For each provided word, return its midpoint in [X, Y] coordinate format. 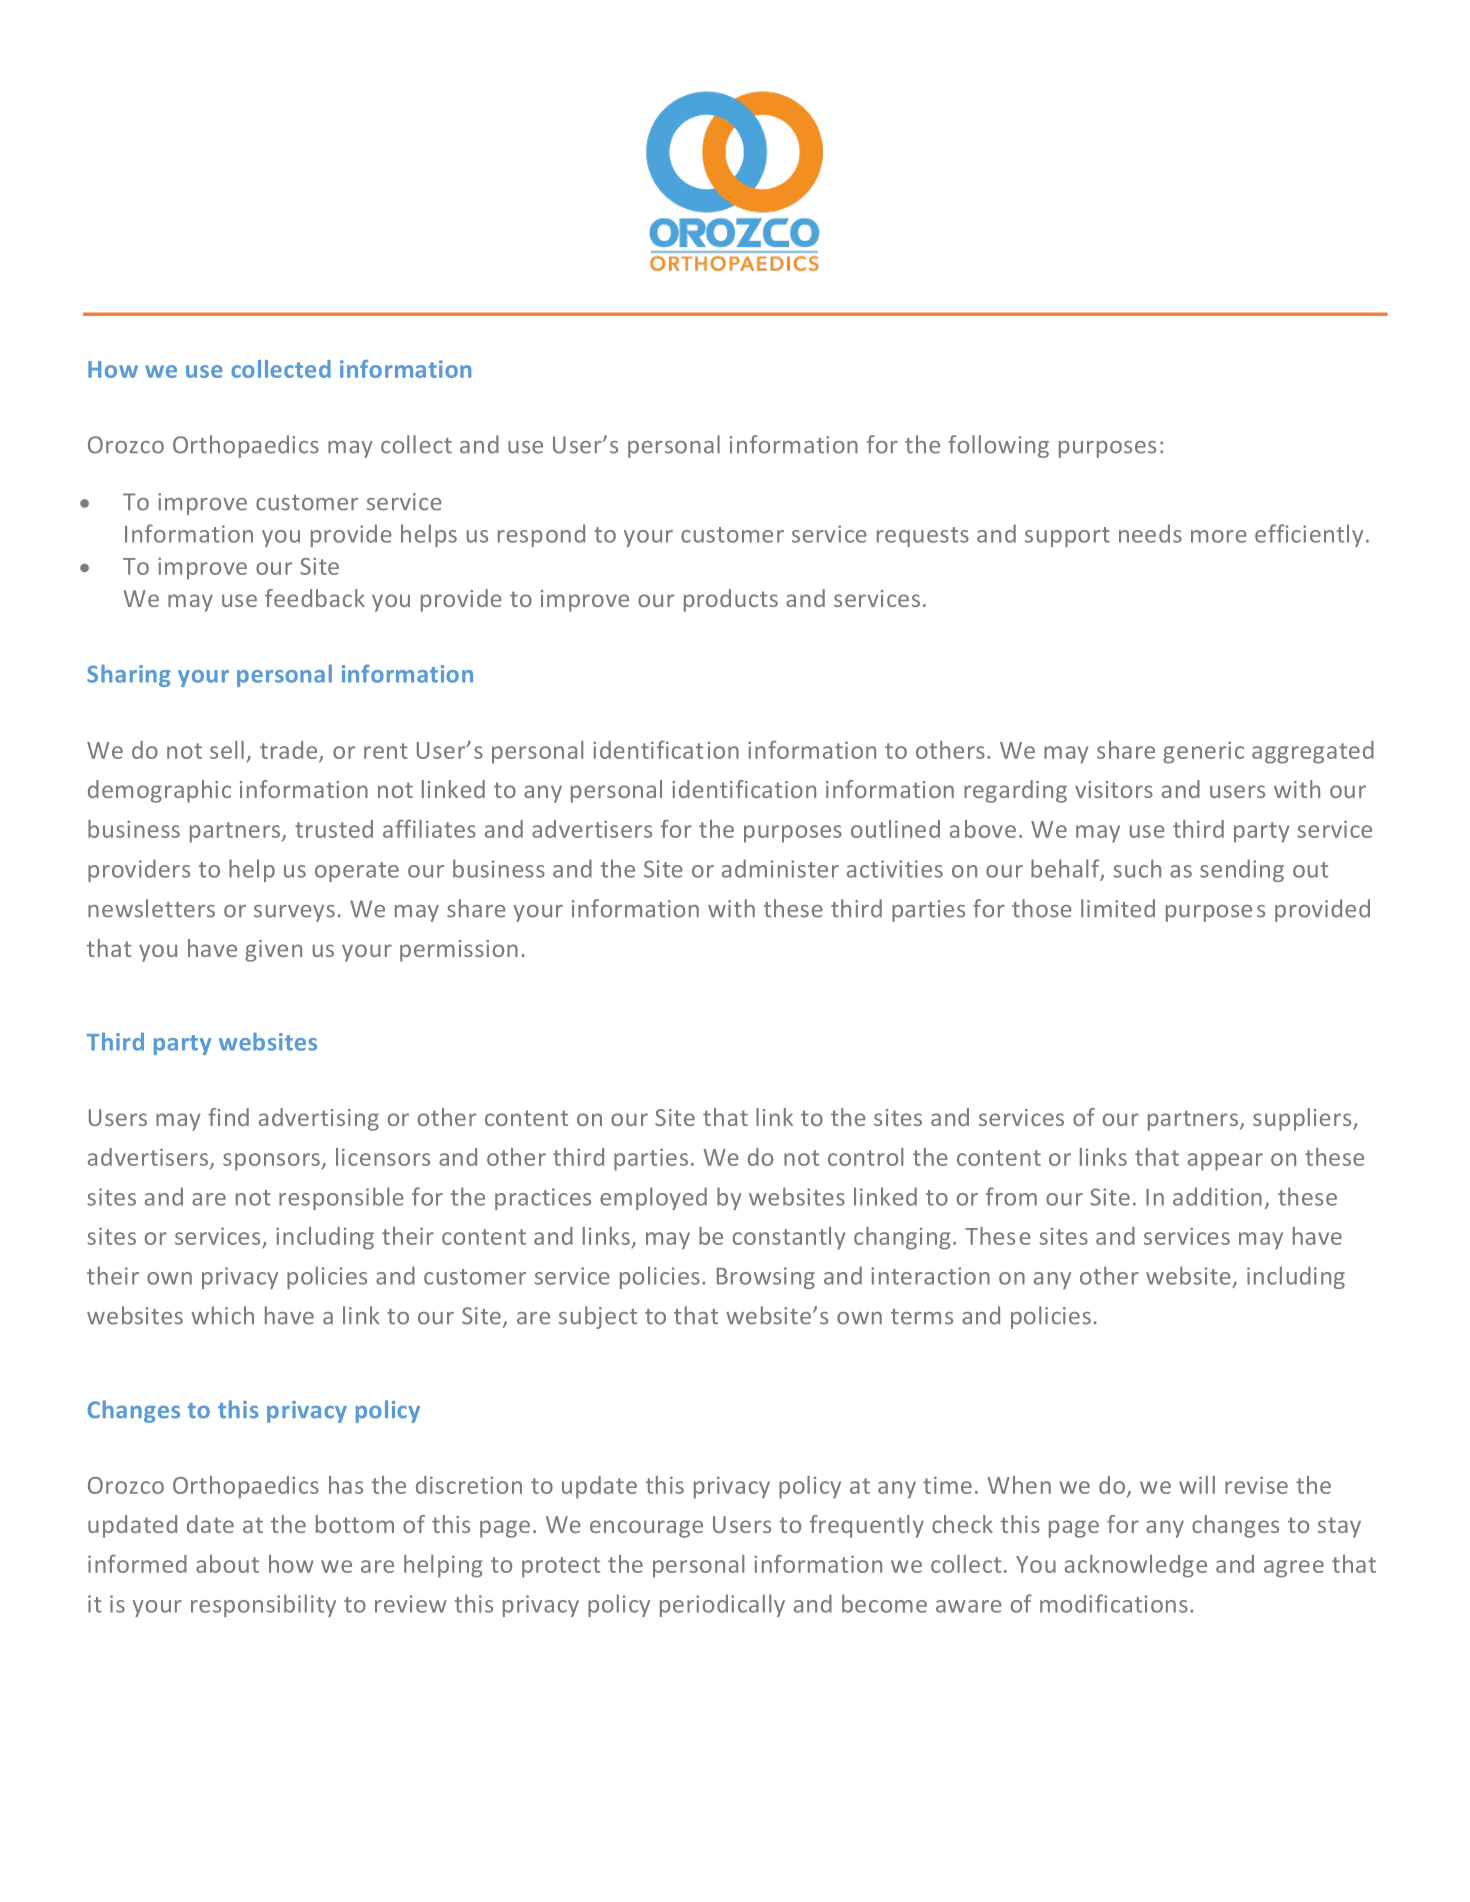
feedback [315, 598]
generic [1203, 752]
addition [1217, 1196]
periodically [722, 1605]
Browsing [766, 1278]
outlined [895, 829]
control [865, 1157]
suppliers [1303, 1119]
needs [1150, 533]
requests [923, 537]
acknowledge [1136, 1566]
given [273, 951]
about [227, 1564]
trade [290, 751]
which [222, 1315]
